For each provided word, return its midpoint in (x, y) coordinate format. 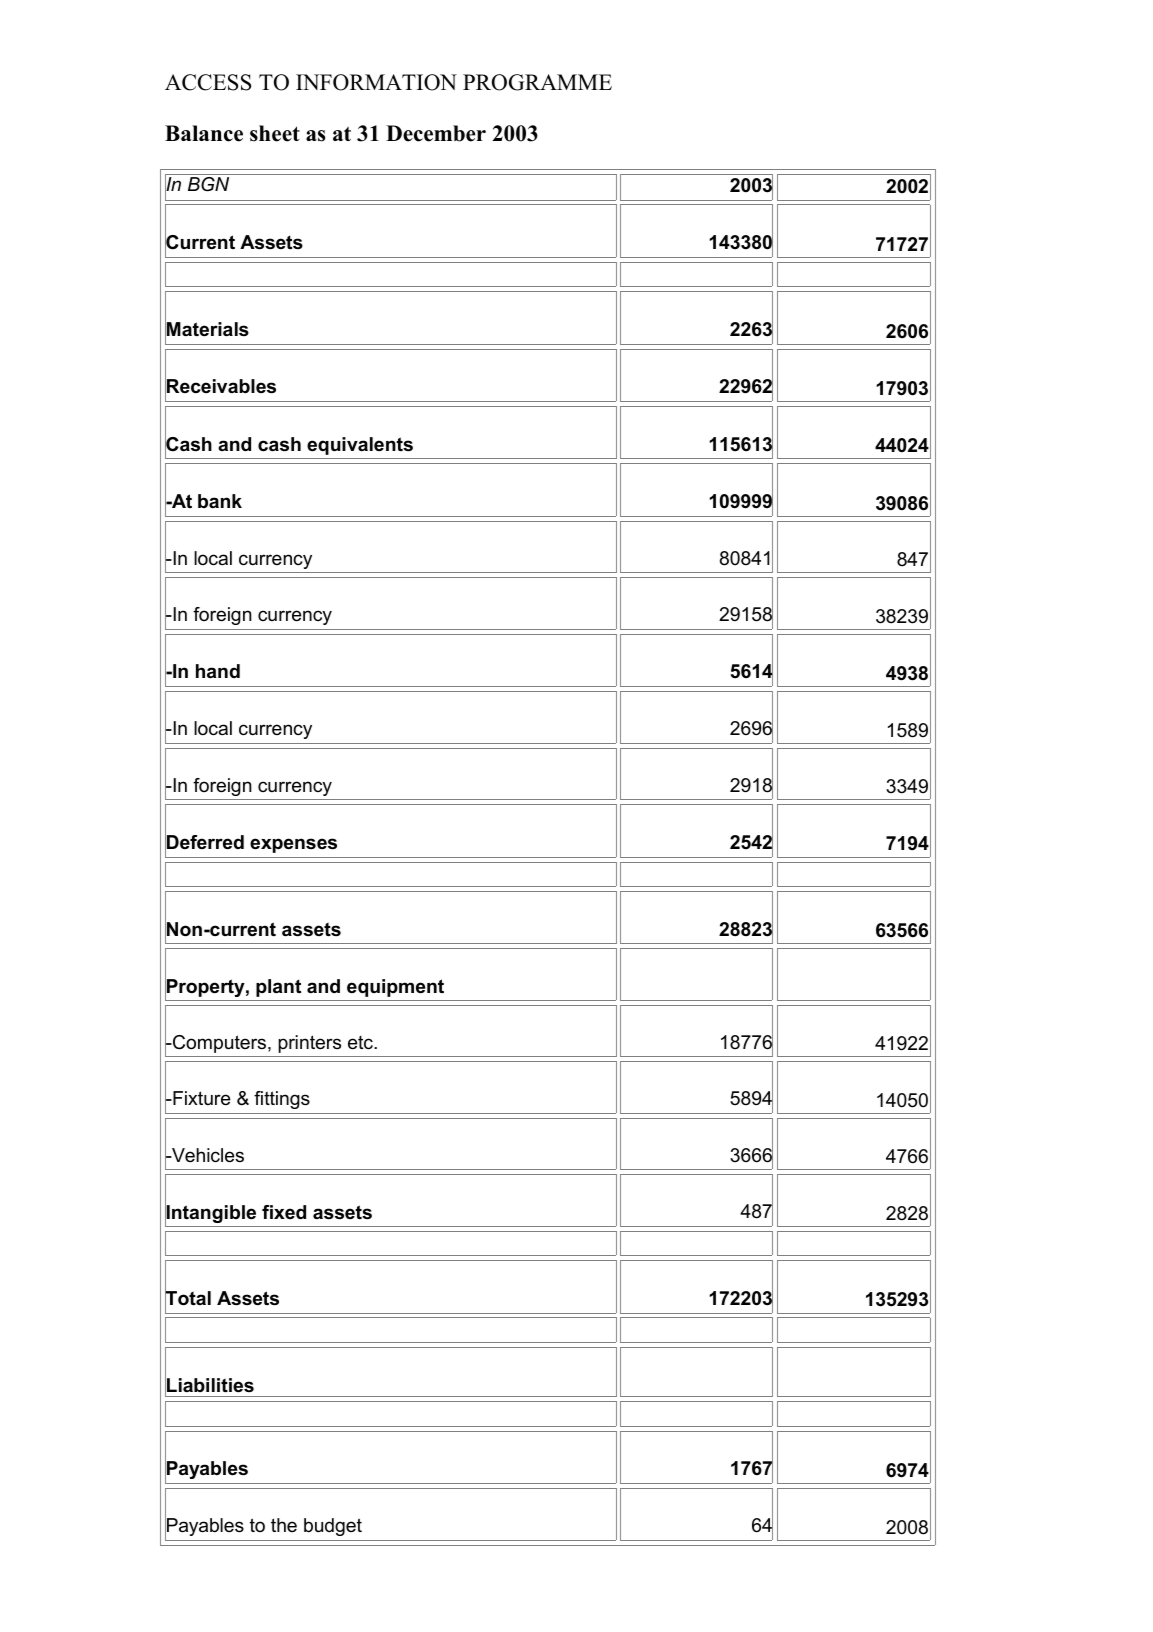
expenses (293, 845)
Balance (204, 133)
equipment (395, 988)
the (284, 1525)
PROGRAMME (537, 82)
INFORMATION (376, 82)
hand (218, 671)
